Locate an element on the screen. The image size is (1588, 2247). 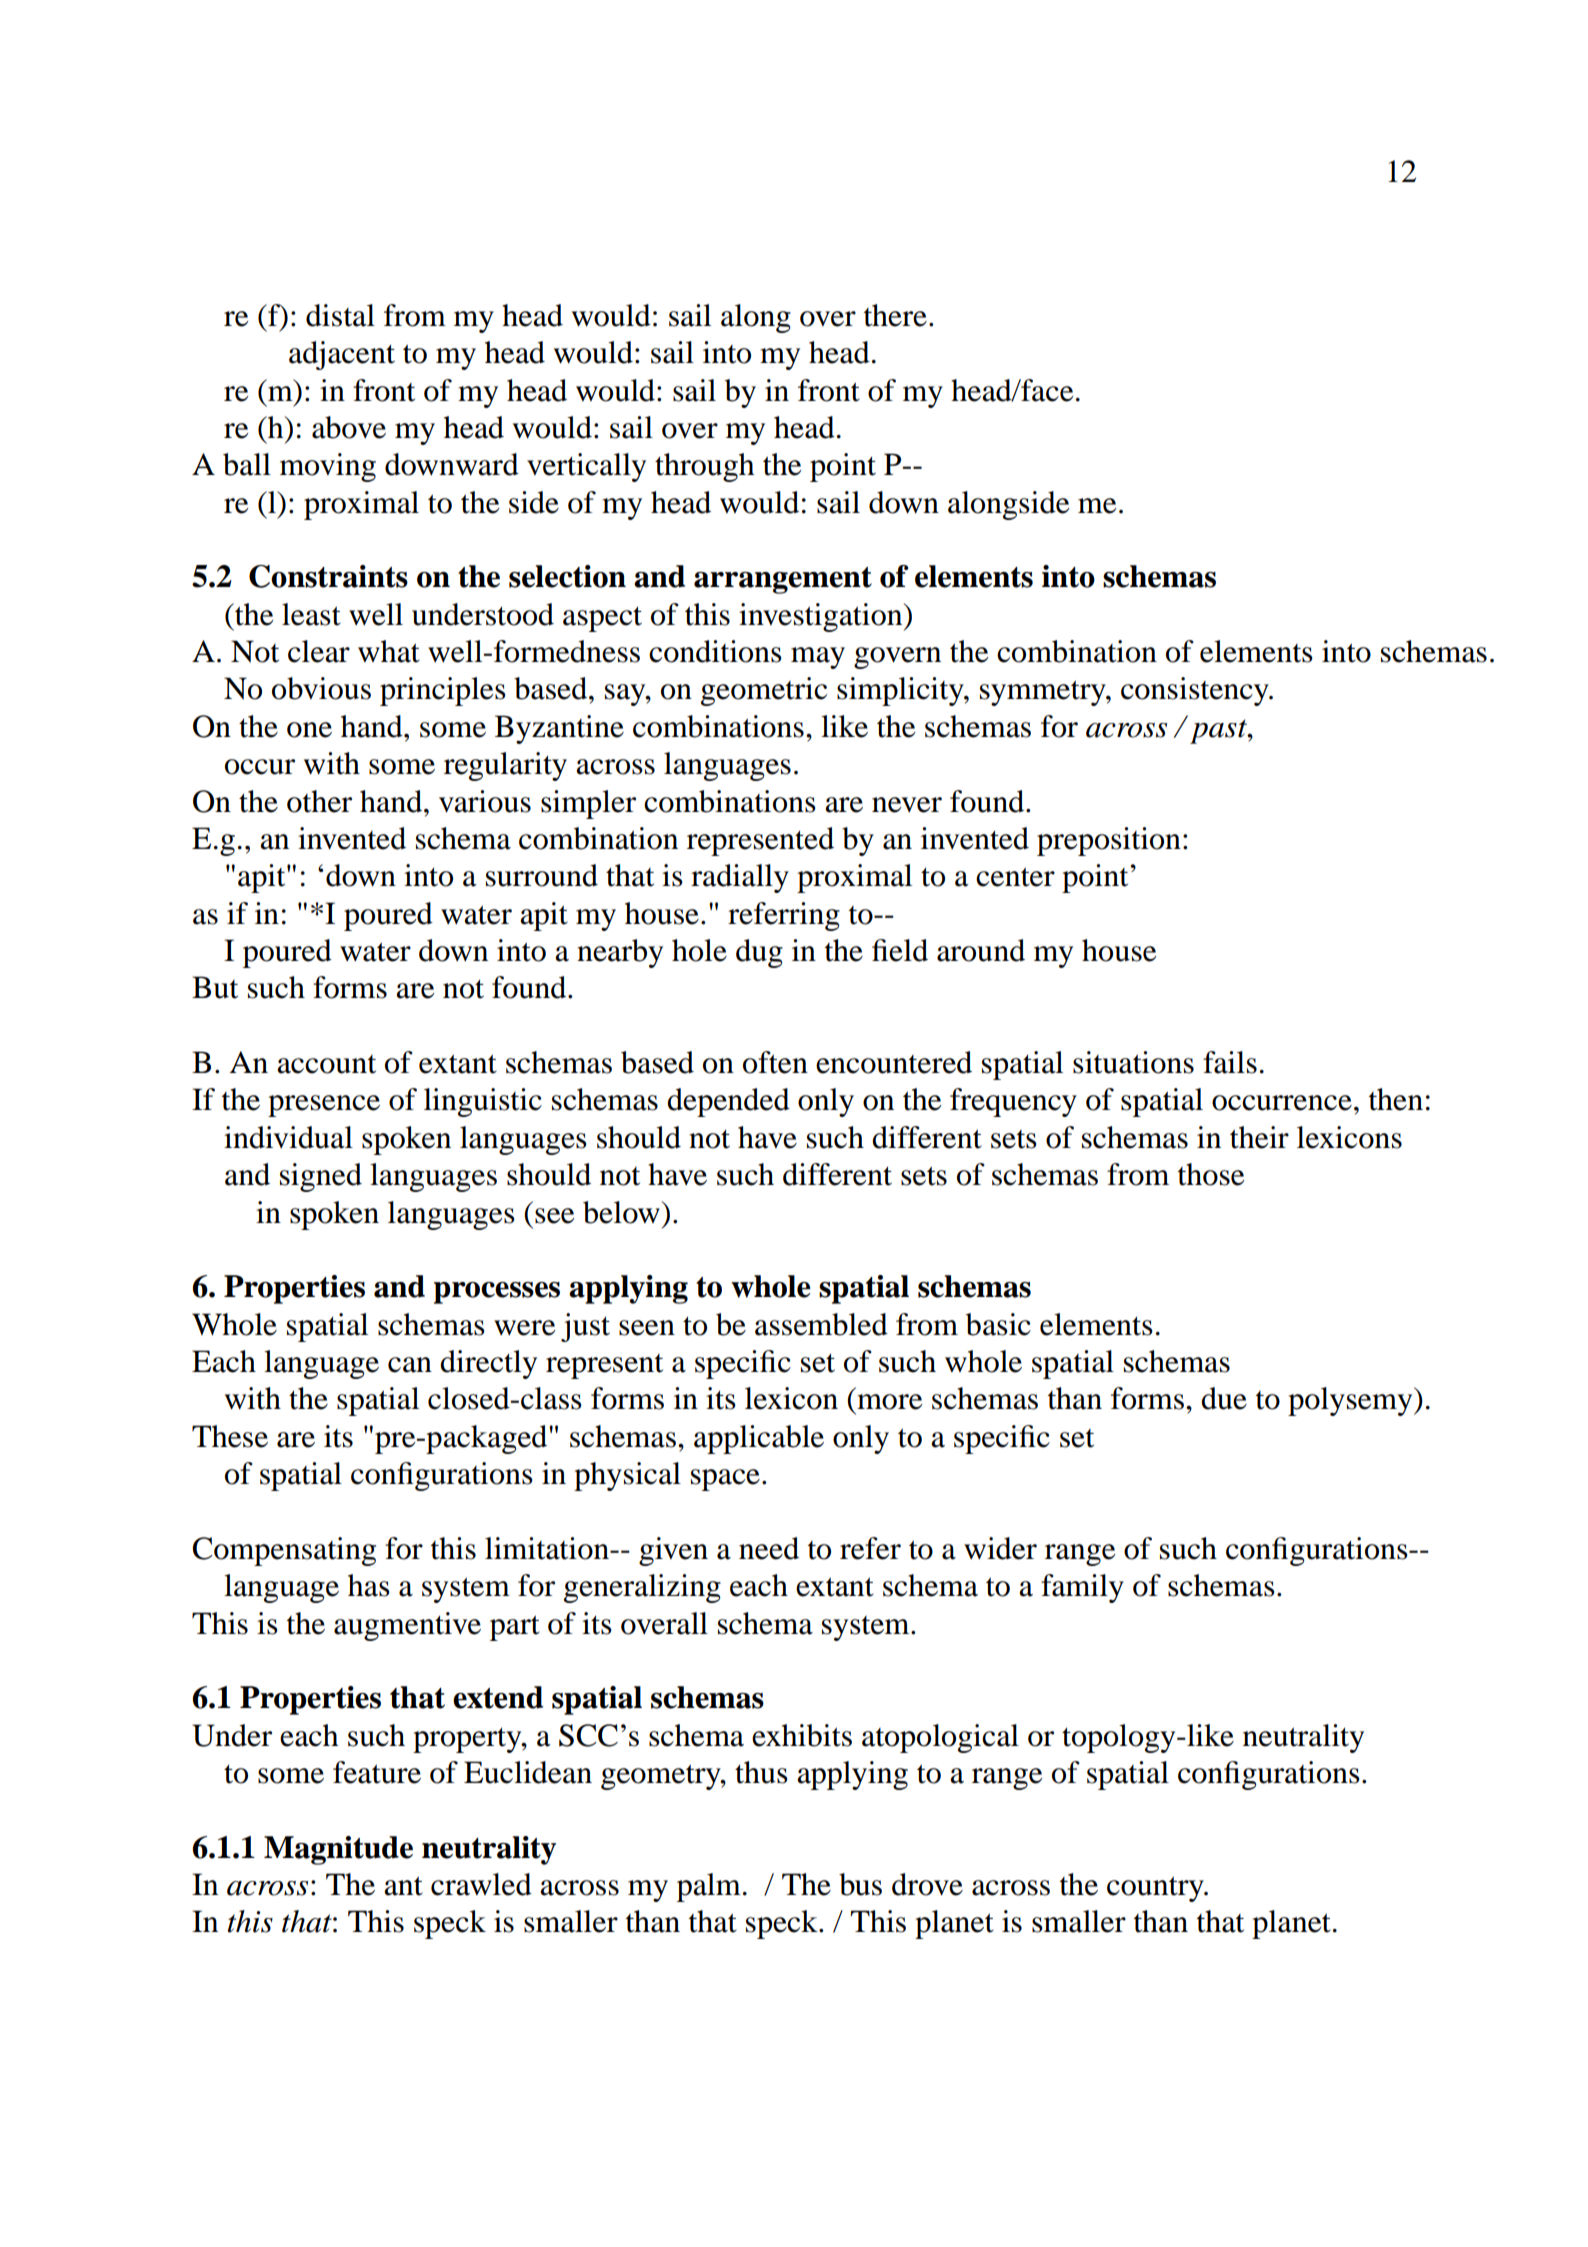
Magnitude is located at coordinates (338, 1850).
